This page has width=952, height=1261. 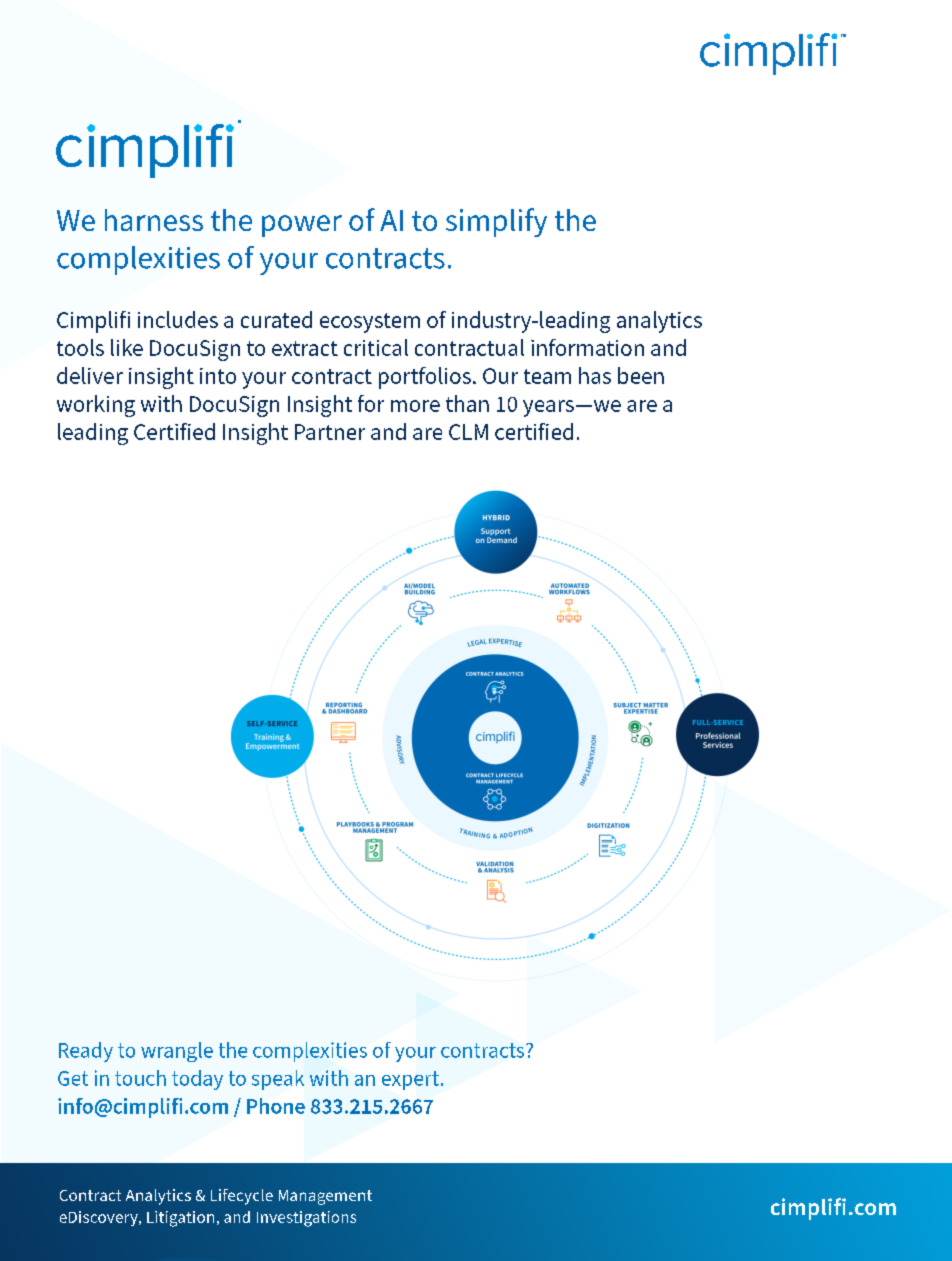 What do you see at coordinates (278, 1080) in the page?
I see `speak` at bounding box center [278, 1080].
